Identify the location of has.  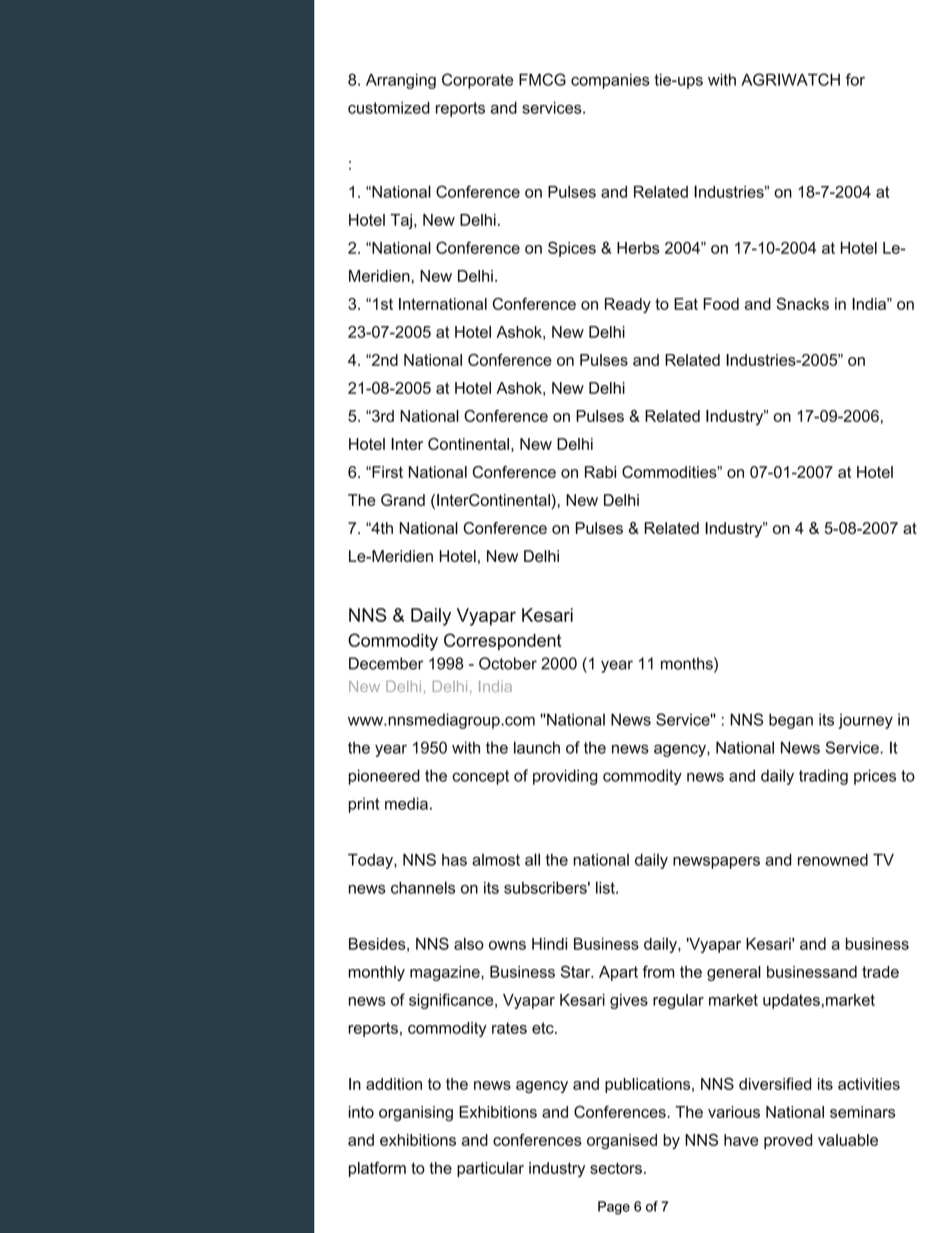
(454, 860).
